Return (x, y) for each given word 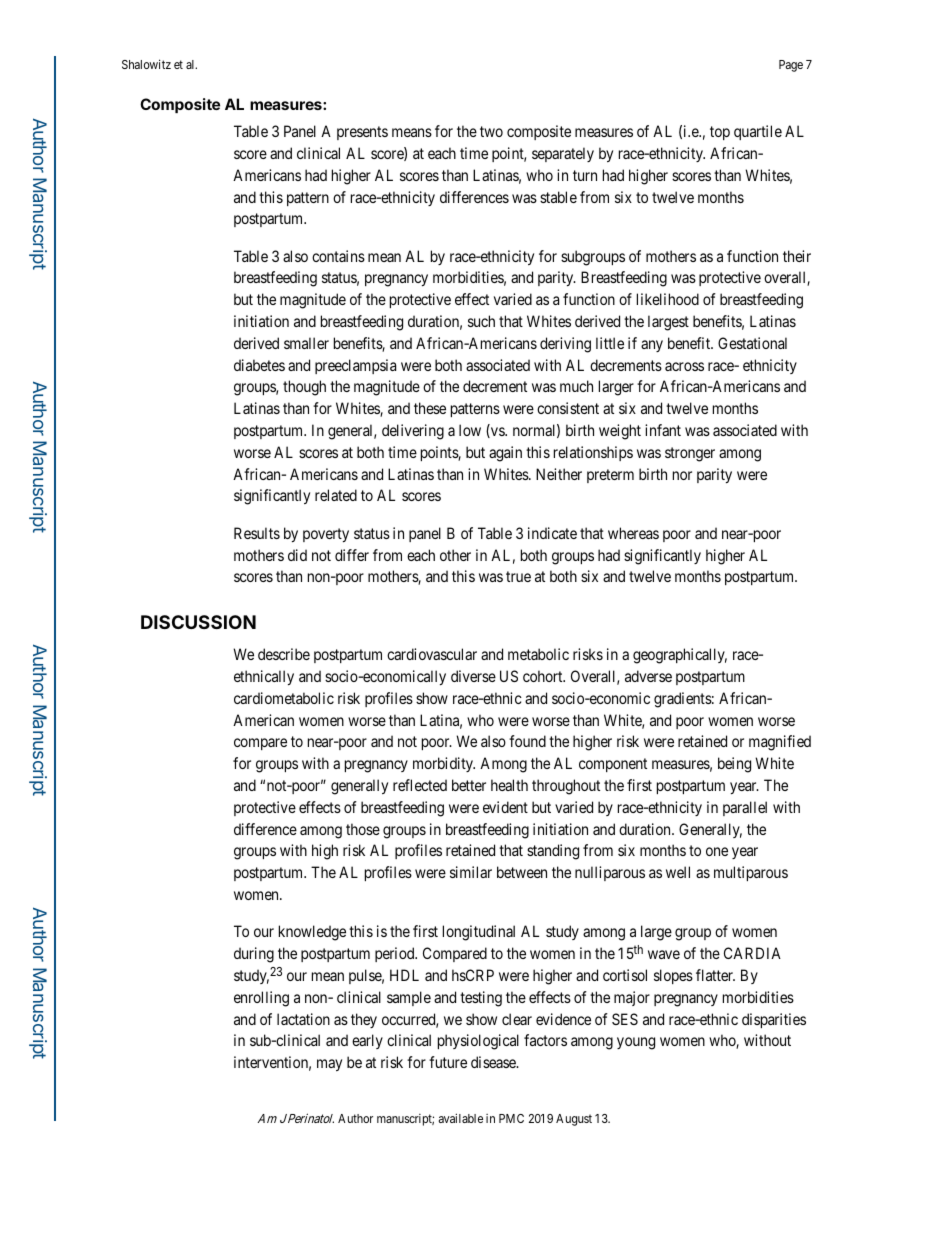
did (297, 555)
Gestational (752, 343)
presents (362, 133)
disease (494, 1062)
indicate (552, 533)
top (720, 133)
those (363, 829)
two (491, 131)
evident (505, 807)
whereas (633, 533)
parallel (745, 808)
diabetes (259, 365)
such (481, 321)
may (329, 1065)
